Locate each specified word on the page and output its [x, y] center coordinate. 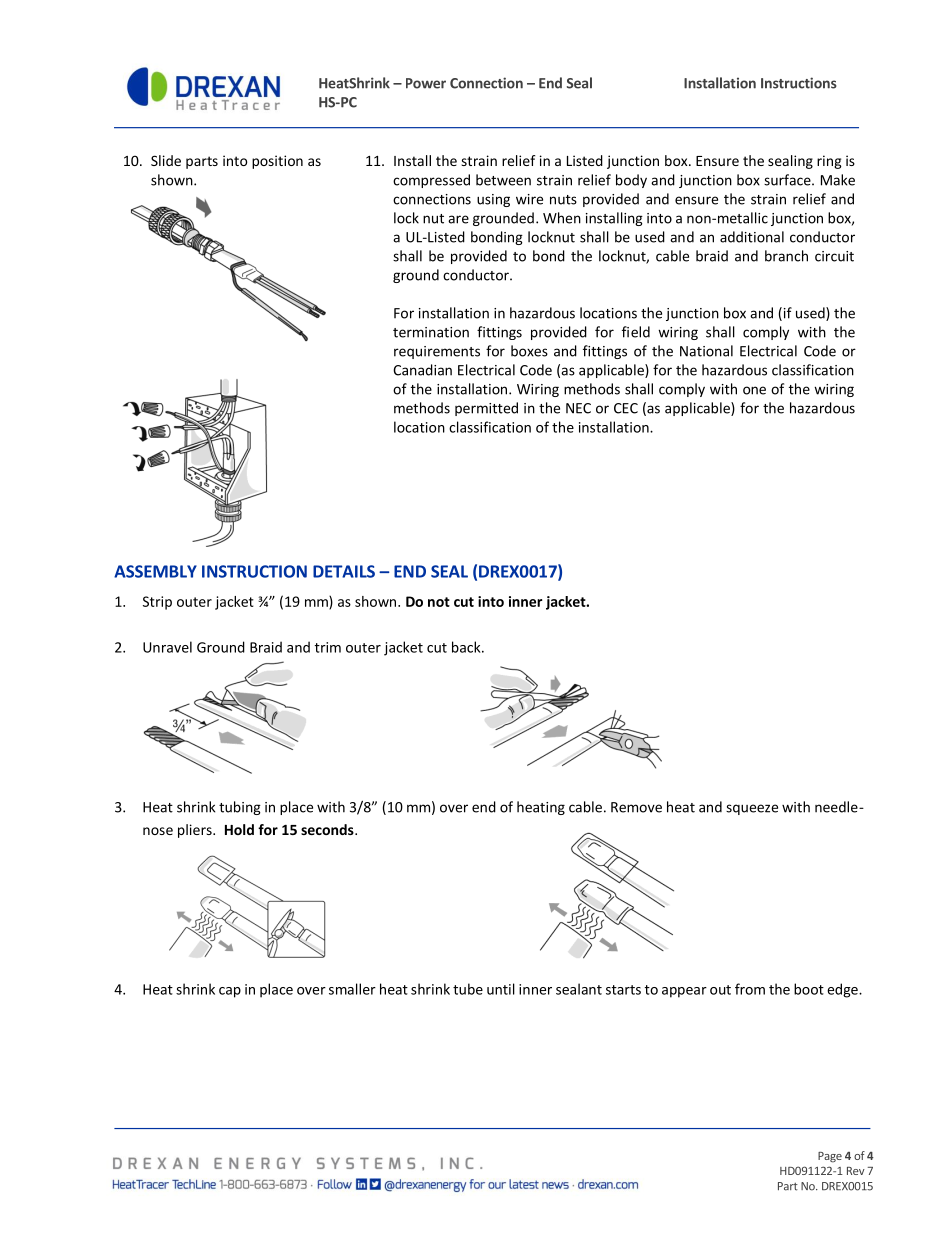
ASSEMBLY [155, 571]
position [277, 162]
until [501, 989]
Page [830, 1157]
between [503, 180]
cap [230, 992]
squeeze [752, 809]
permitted [486, 409]
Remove [636, 807]
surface [788, 180]
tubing [240, 808]
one [754, 390]
